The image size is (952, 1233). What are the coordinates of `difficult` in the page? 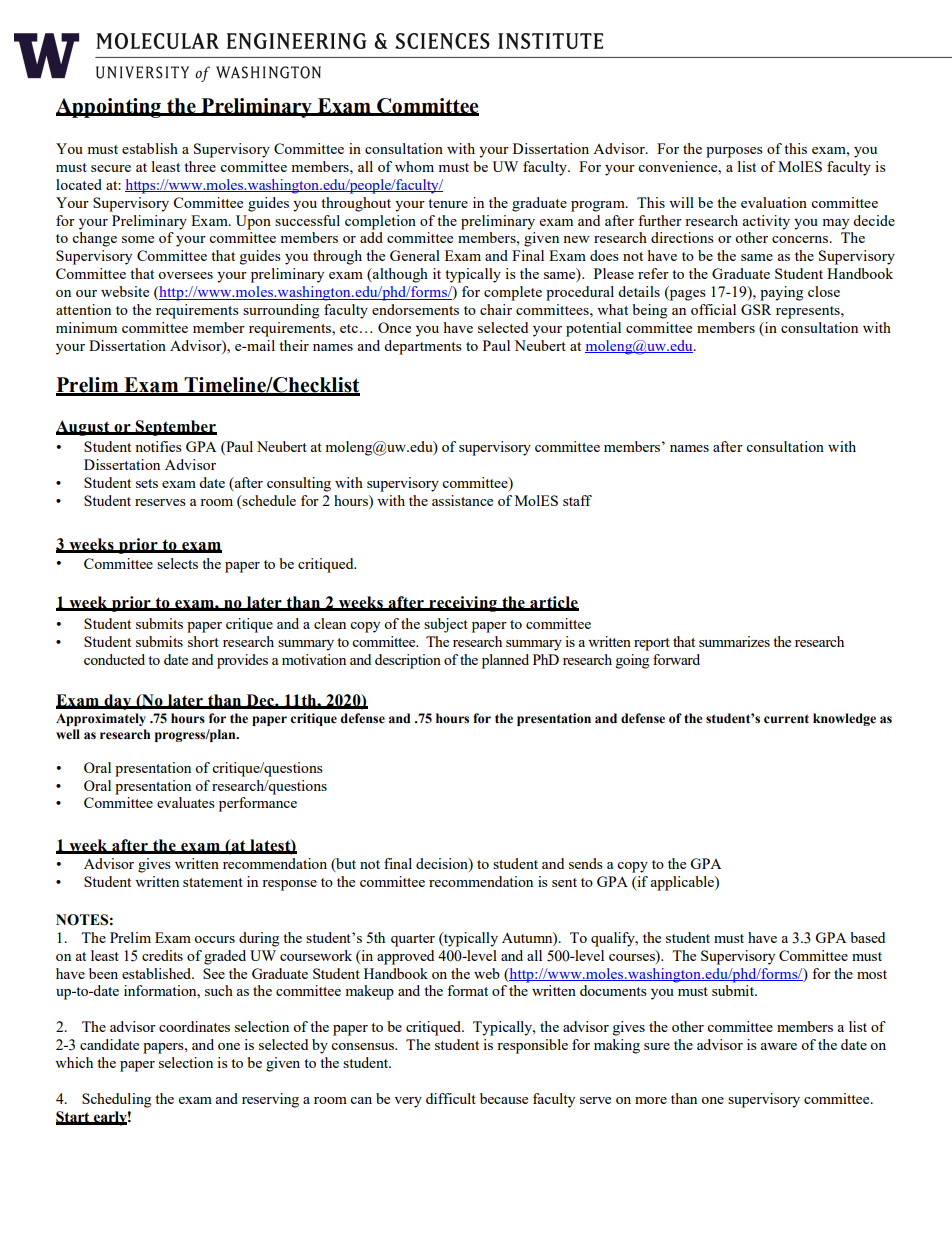 It's located at (451, 1098).
